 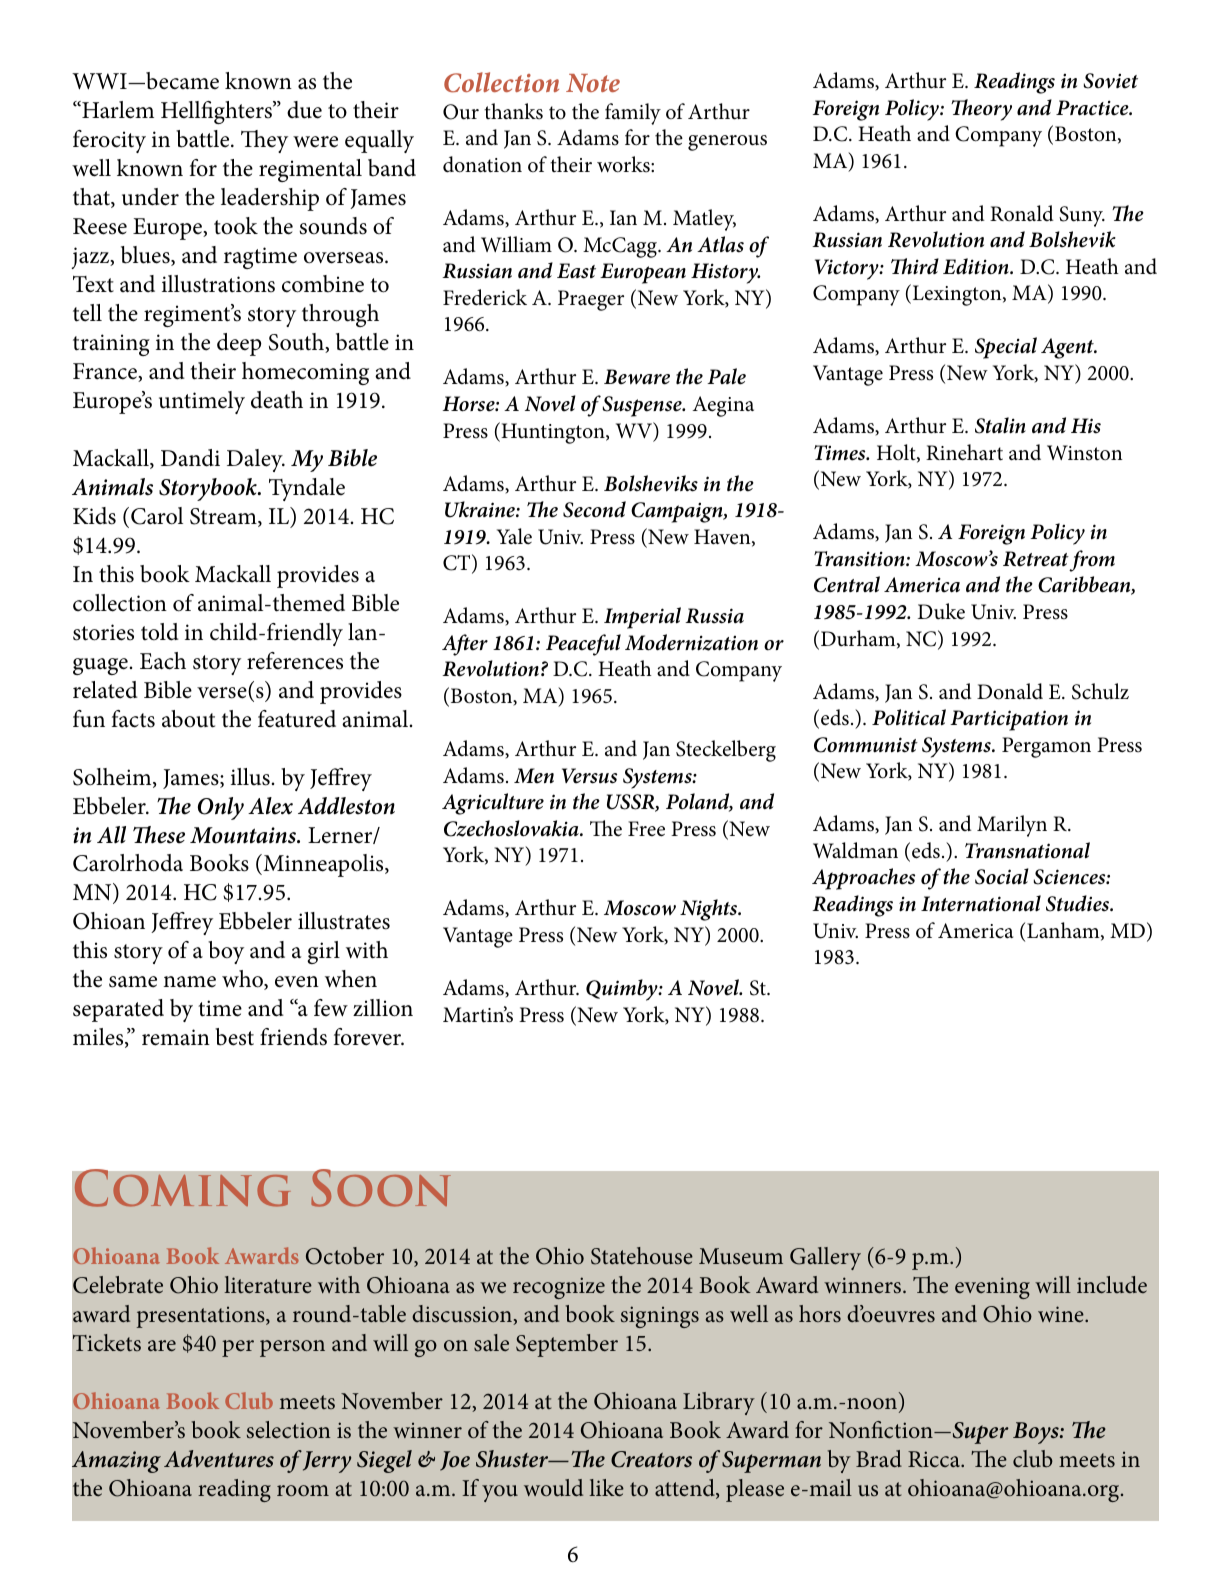 What do you see at coordinates (637, 377) in the image?
I see `Beware` at bounding box center [637, 377].
